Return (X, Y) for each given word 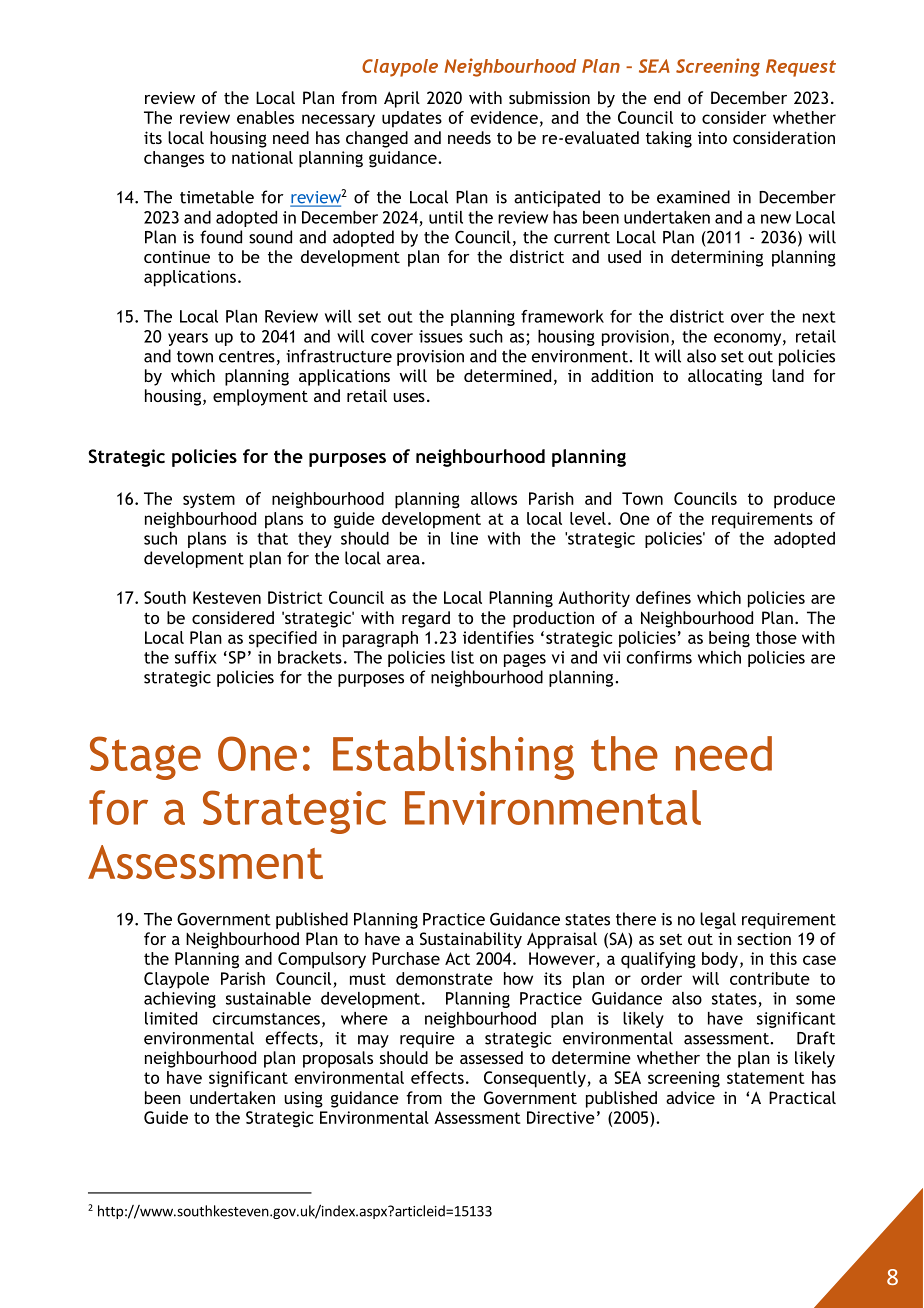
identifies (498, 637)
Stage (145, 758)
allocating (725, 377)
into (712, 138)
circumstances (266, 1018)
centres (247, 357)
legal (718, 920)
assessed (491, 1057)
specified (283, 639)
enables (265, 117)
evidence (504, 117)
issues (441, 336)
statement (766, 1078)
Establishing (453, 758)
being (729, 639)
